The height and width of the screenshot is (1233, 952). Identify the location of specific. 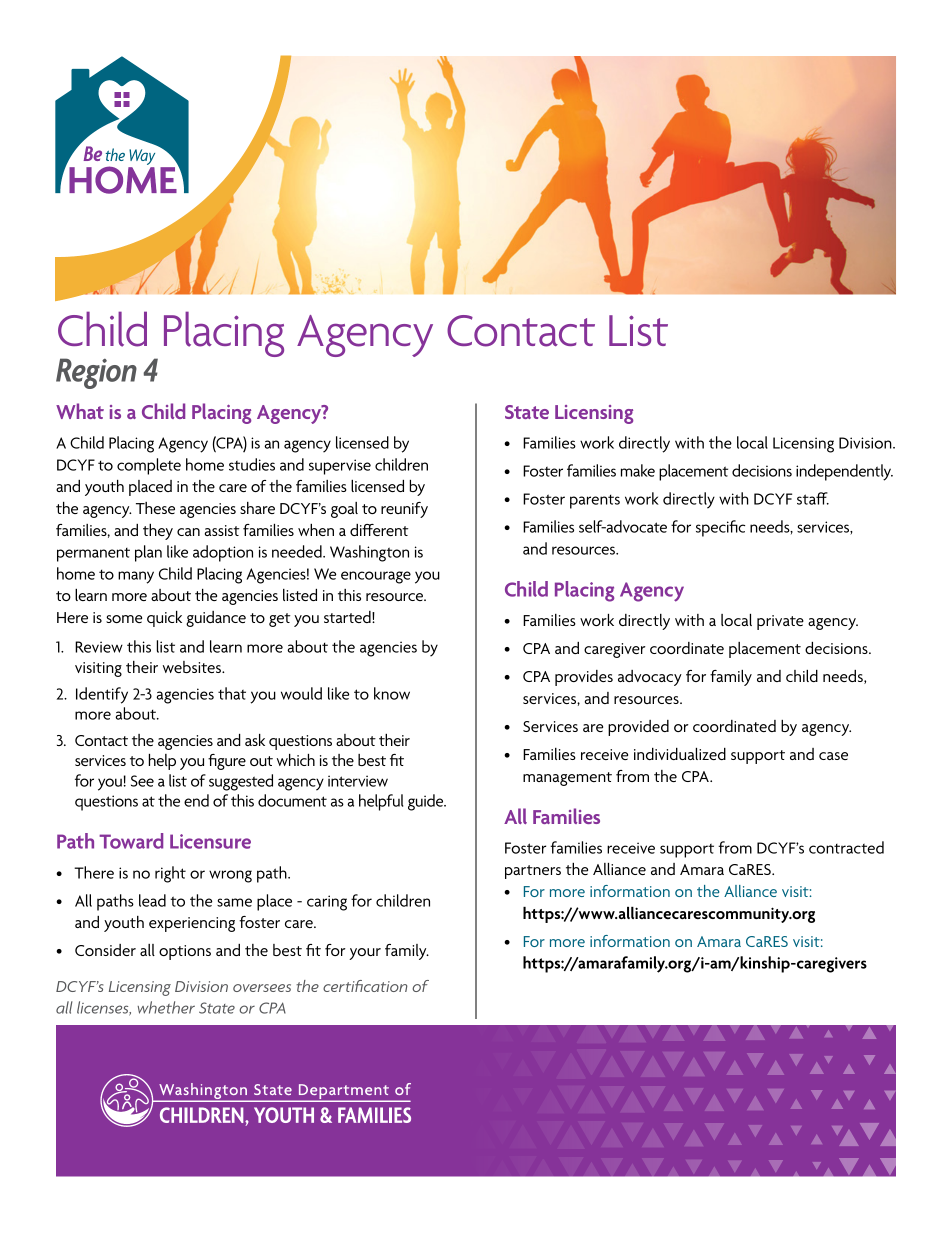
(720, 528).
